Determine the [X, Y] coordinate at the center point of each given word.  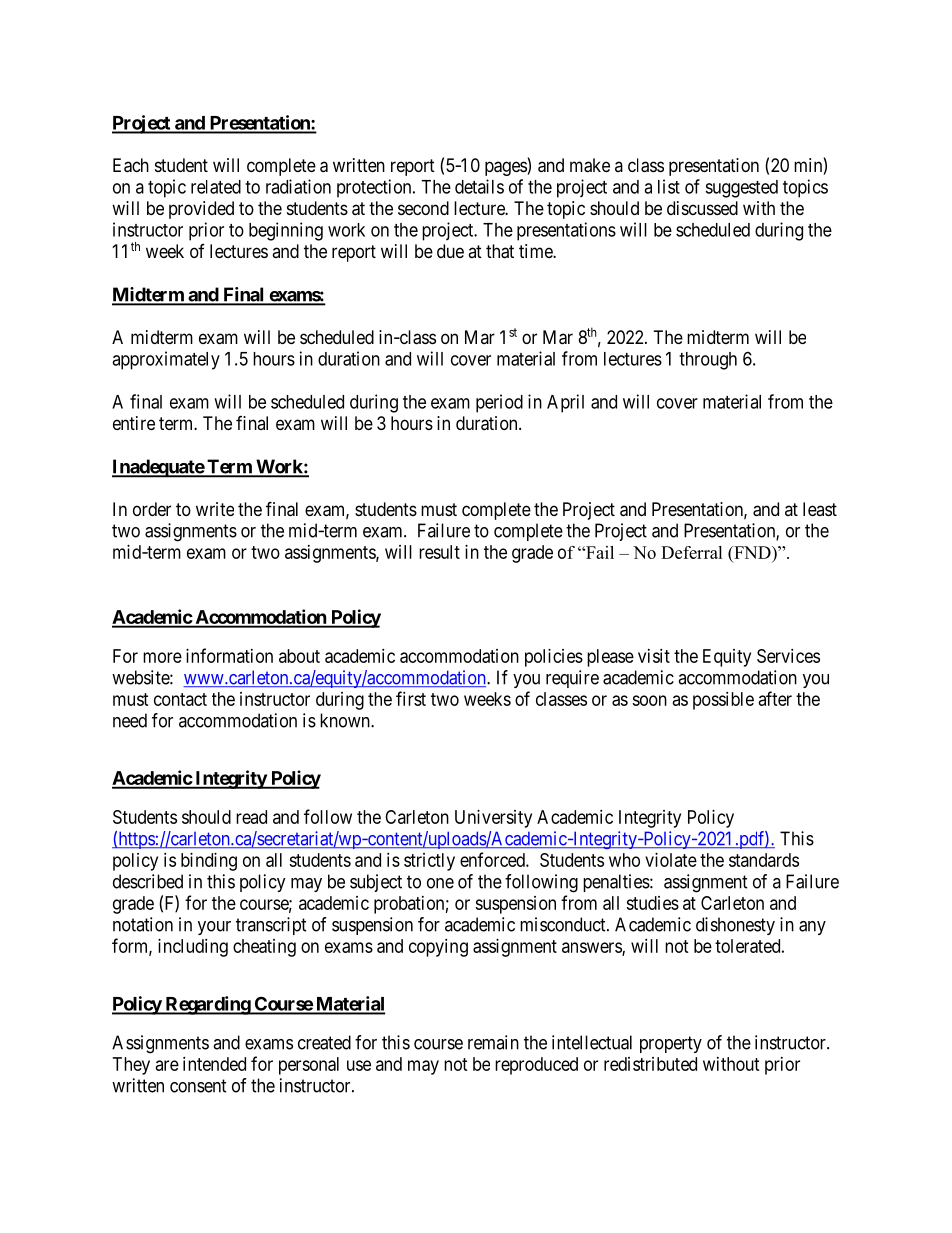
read [251, 817]
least [820, 509]
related [216, 187]
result [439, 552]
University [493, 819]
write [215, 509]
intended [214, 1064]
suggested [741, 189]
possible [723, 701]
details [479, 186]
